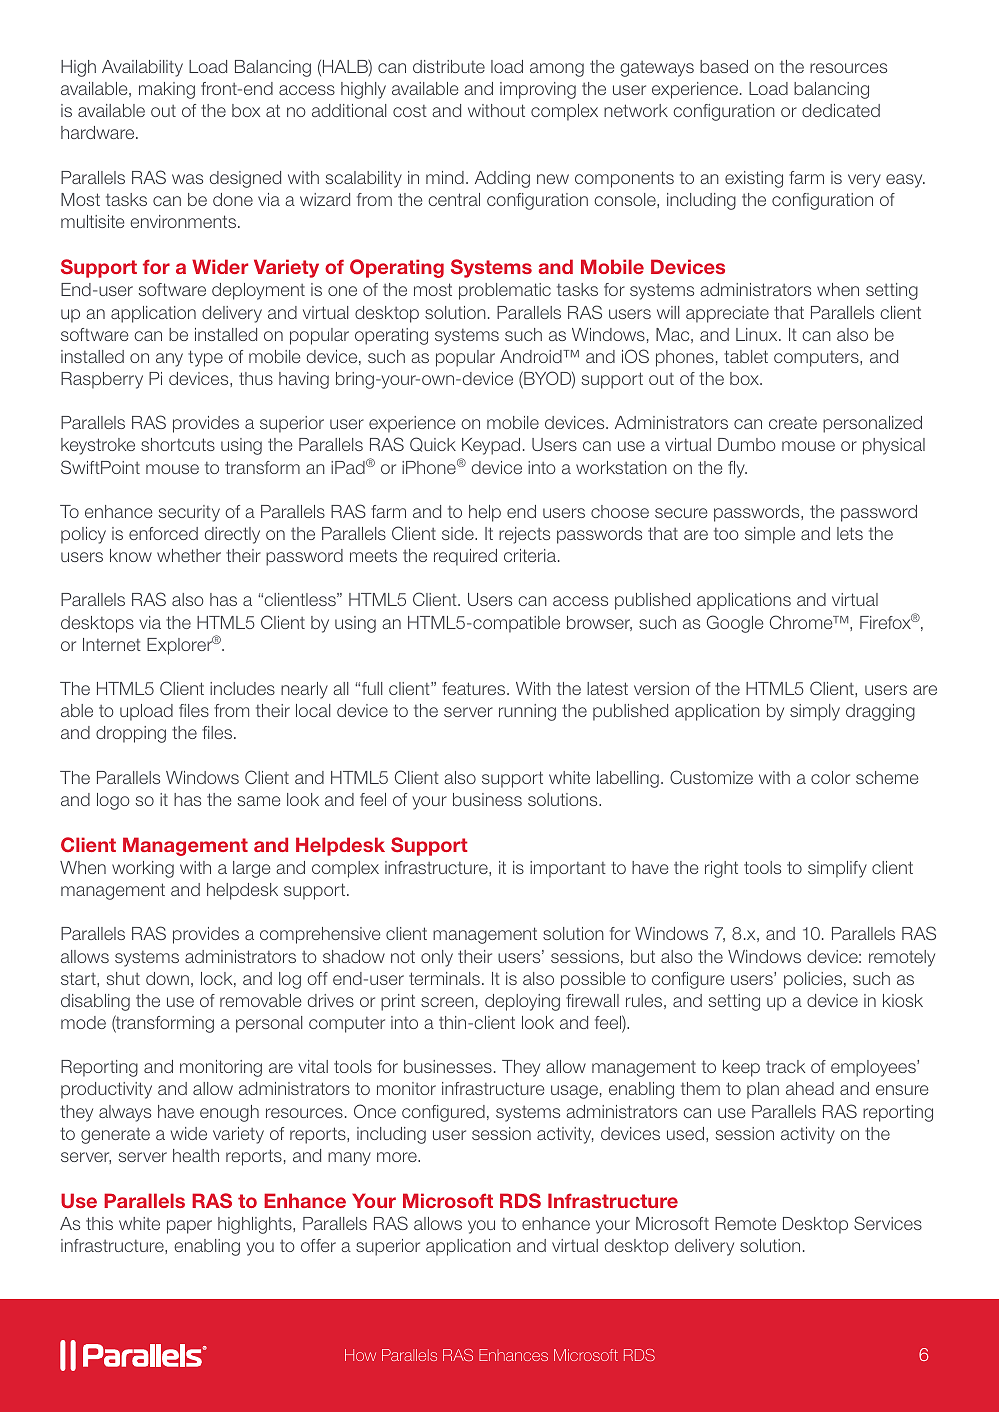 The width and height of the screenshot is (999, 1412). Describe the element at coordinates (167, 90) in the screenshot. I see `making` at that location.
